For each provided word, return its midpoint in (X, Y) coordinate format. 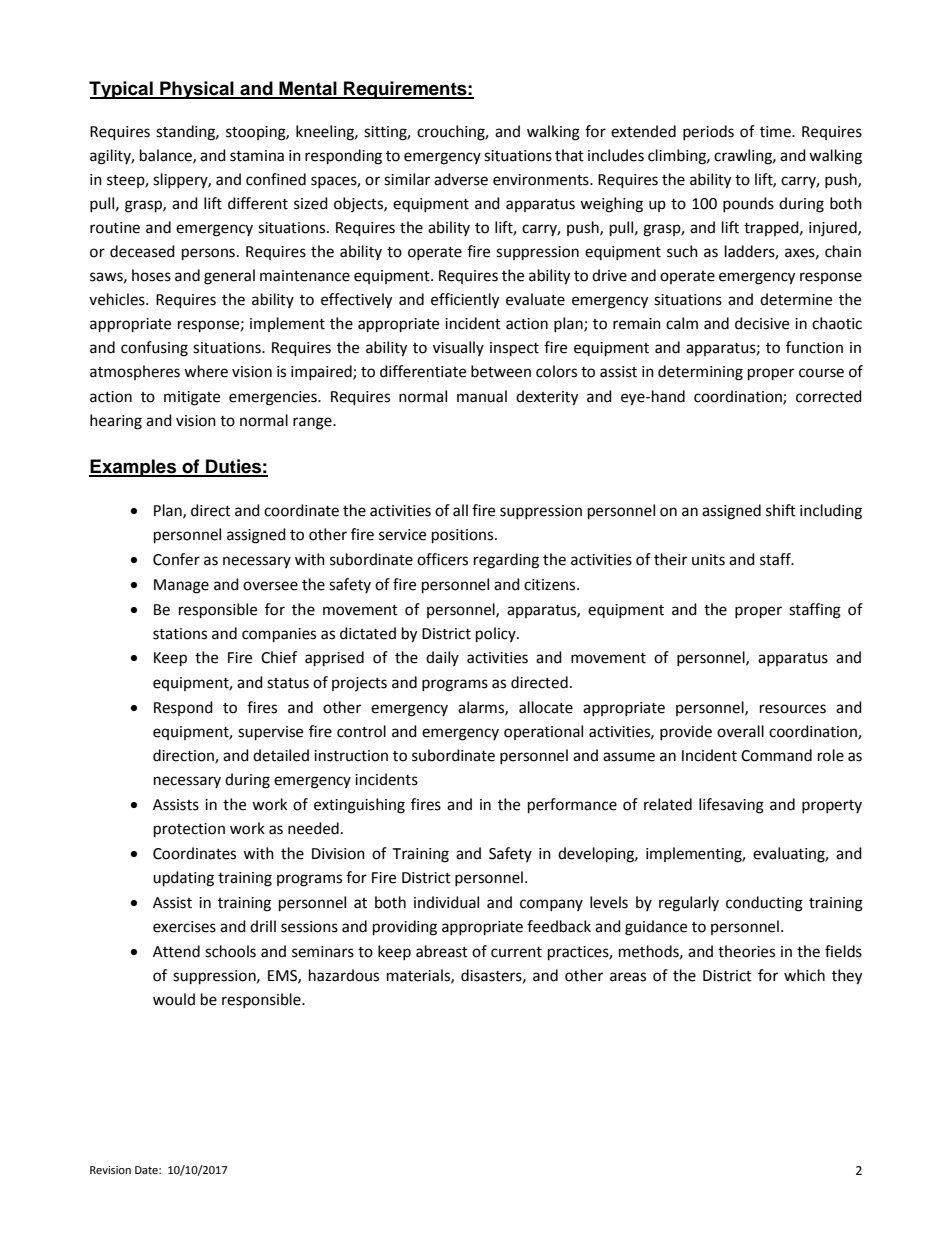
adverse (461, 179)
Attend (176, 951)
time (776, 132)
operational (543, 732)
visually (458, 348)
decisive (762, 323)
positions (464, 536)
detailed (281, 755)
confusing (154, 349)
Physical (197, 90)
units (708, 560)
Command (776, 755)
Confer (176, 559)
